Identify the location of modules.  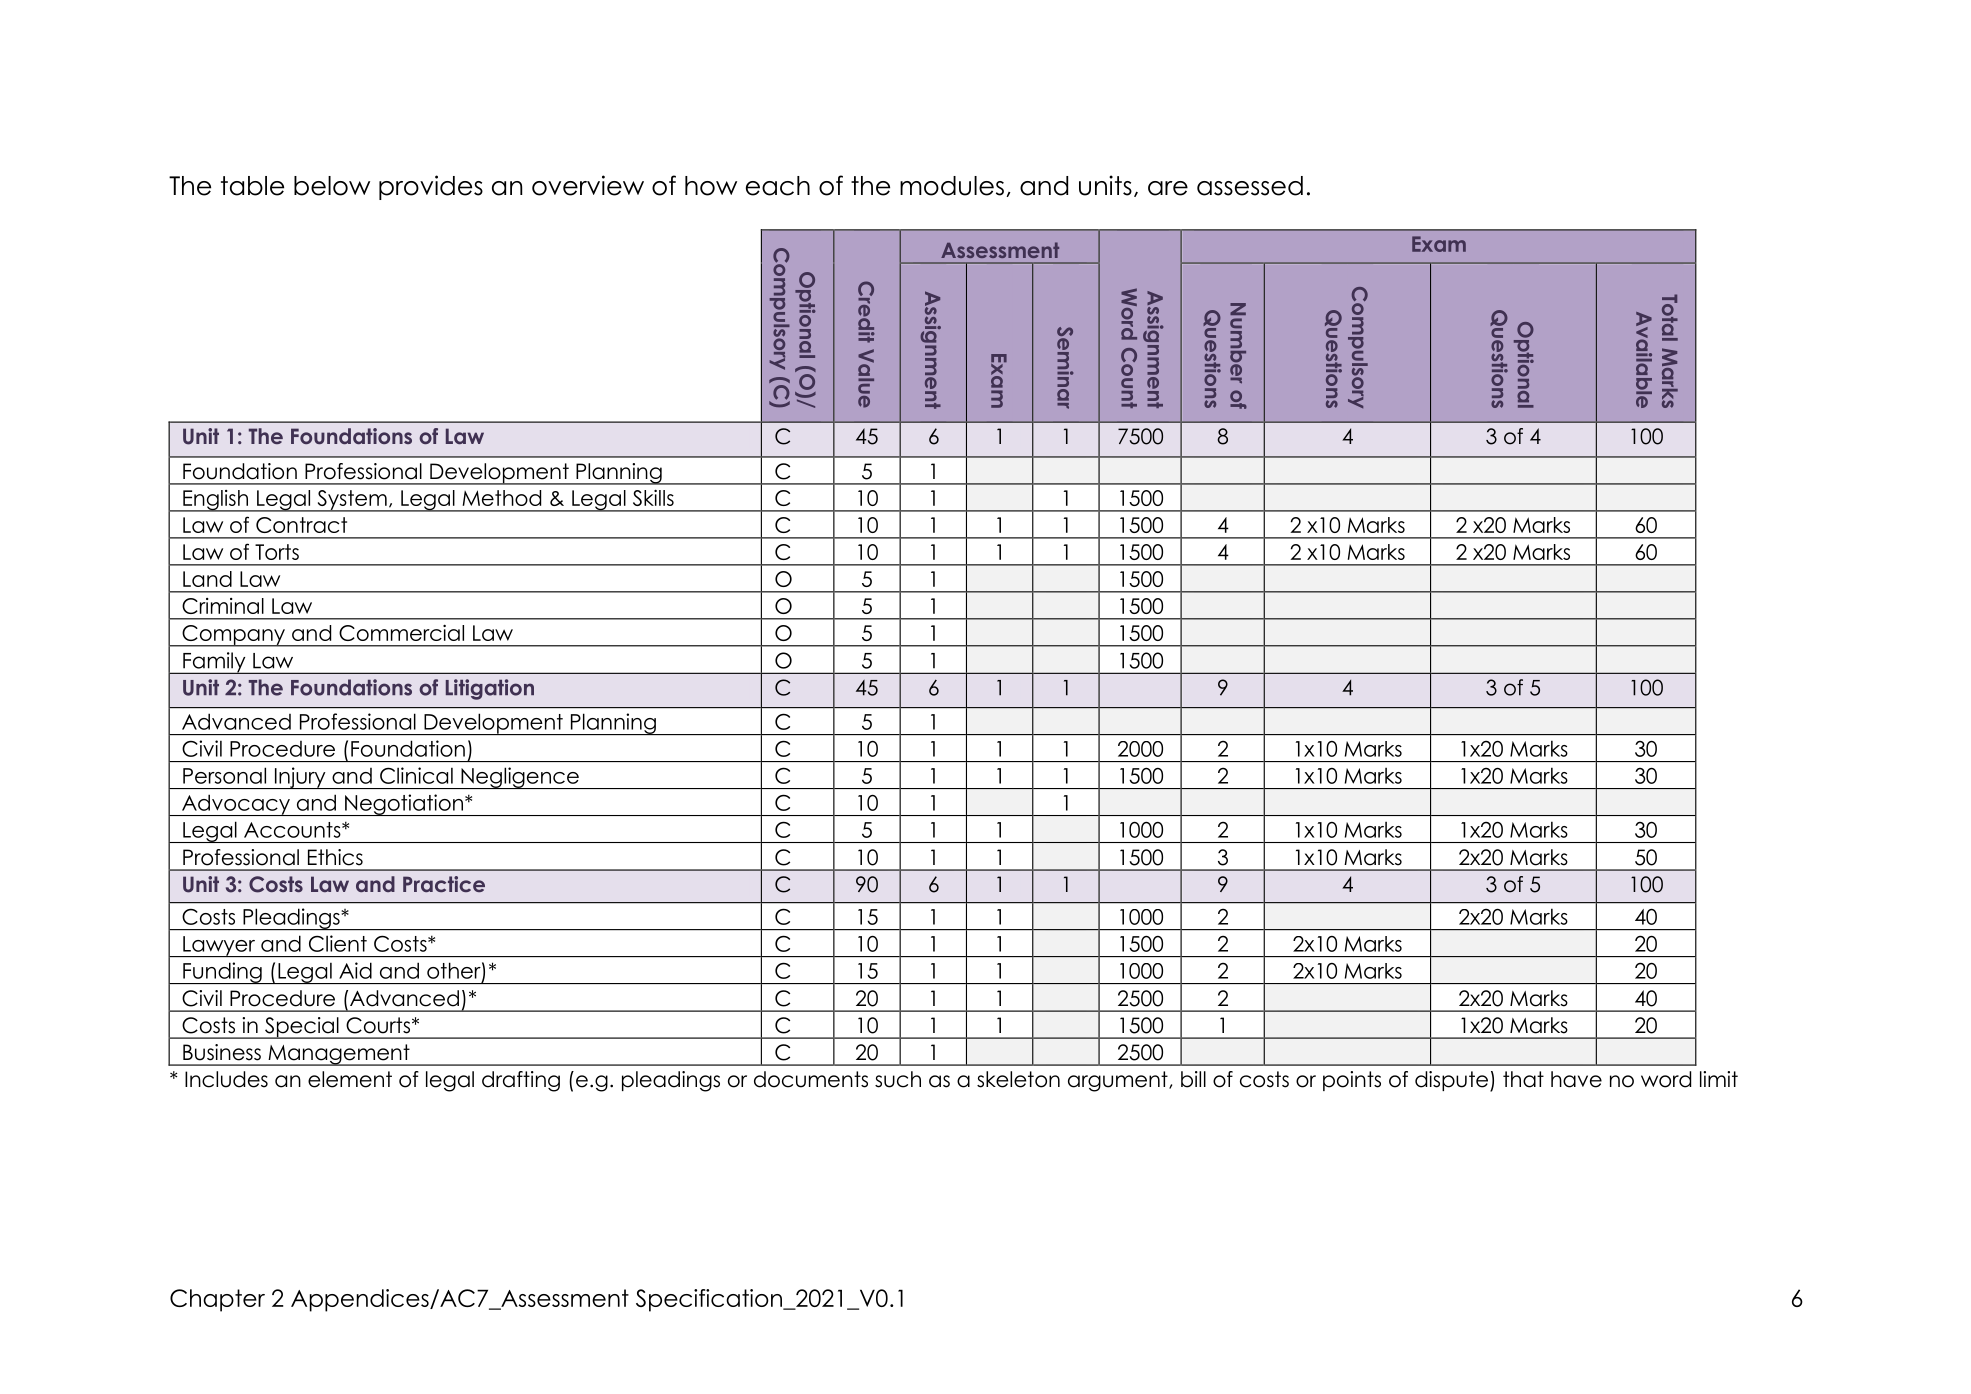
(952, 186).
